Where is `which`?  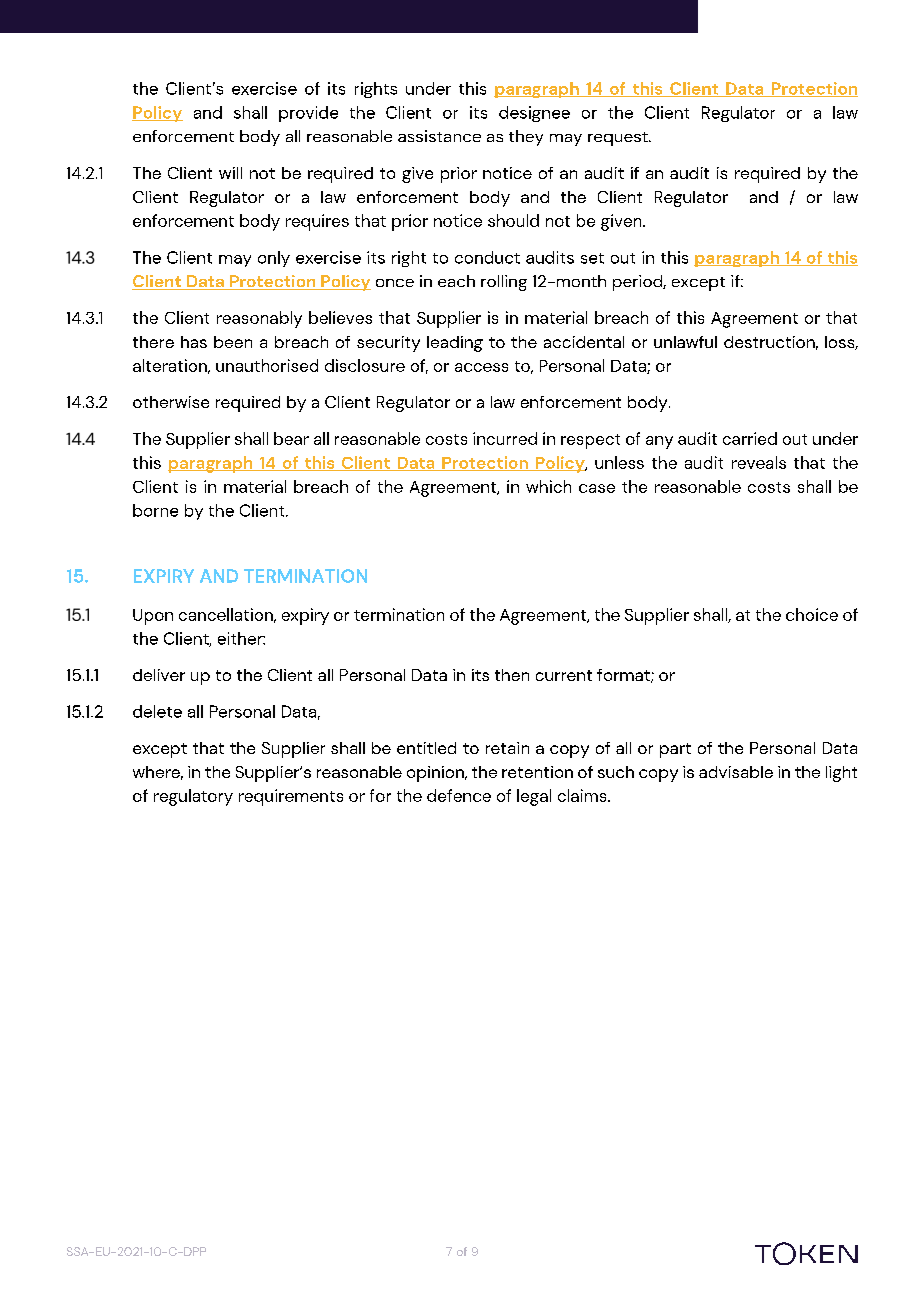
which is located at coordinates (548, 486).
